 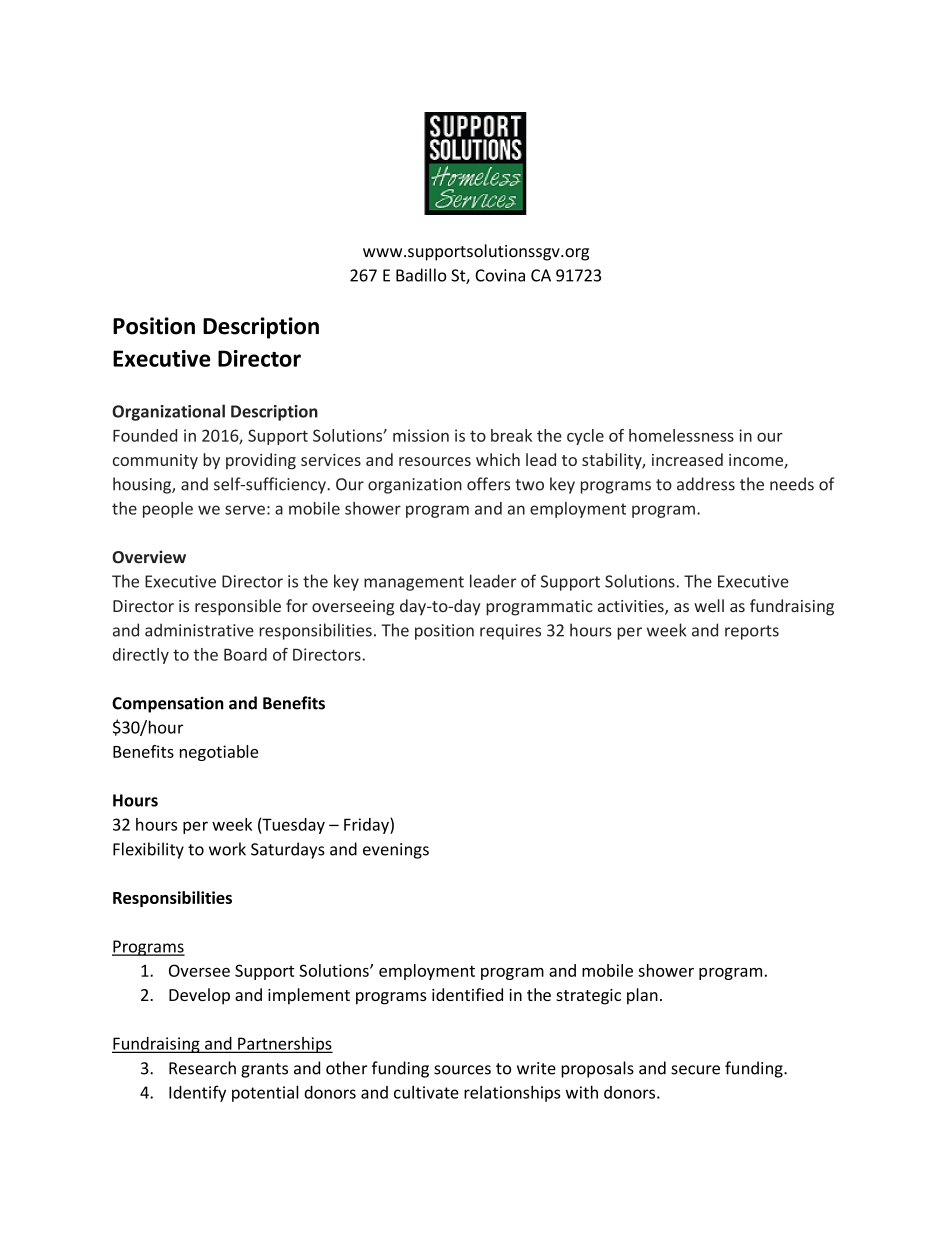 I want to click on Research, so click(x=202, y=1068).
